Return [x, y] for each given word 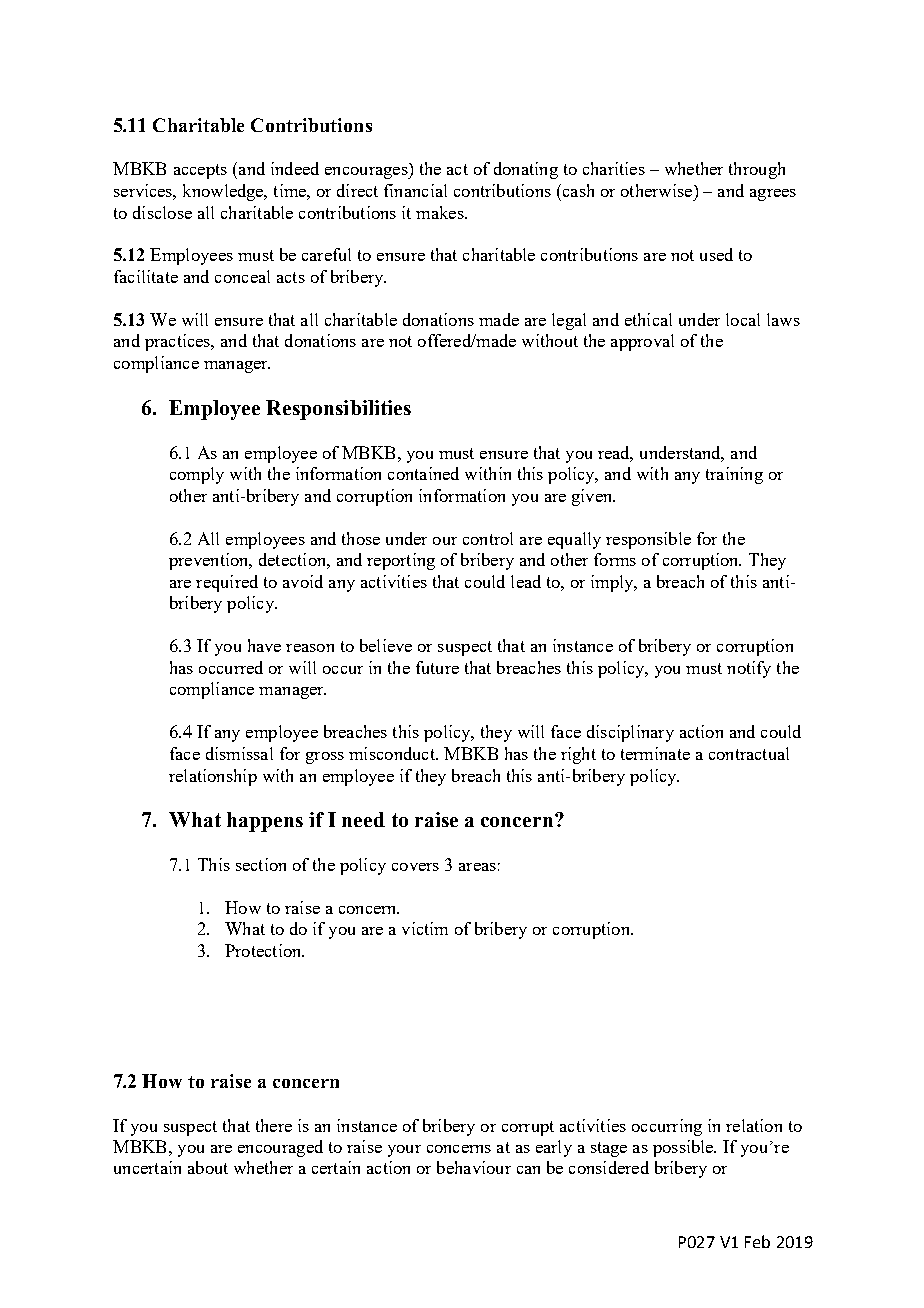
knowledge [224, 192]
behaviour [474, 1167]
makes [441, 212]
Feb [757, 1241]
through [757, 170]
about [208, 1167]
